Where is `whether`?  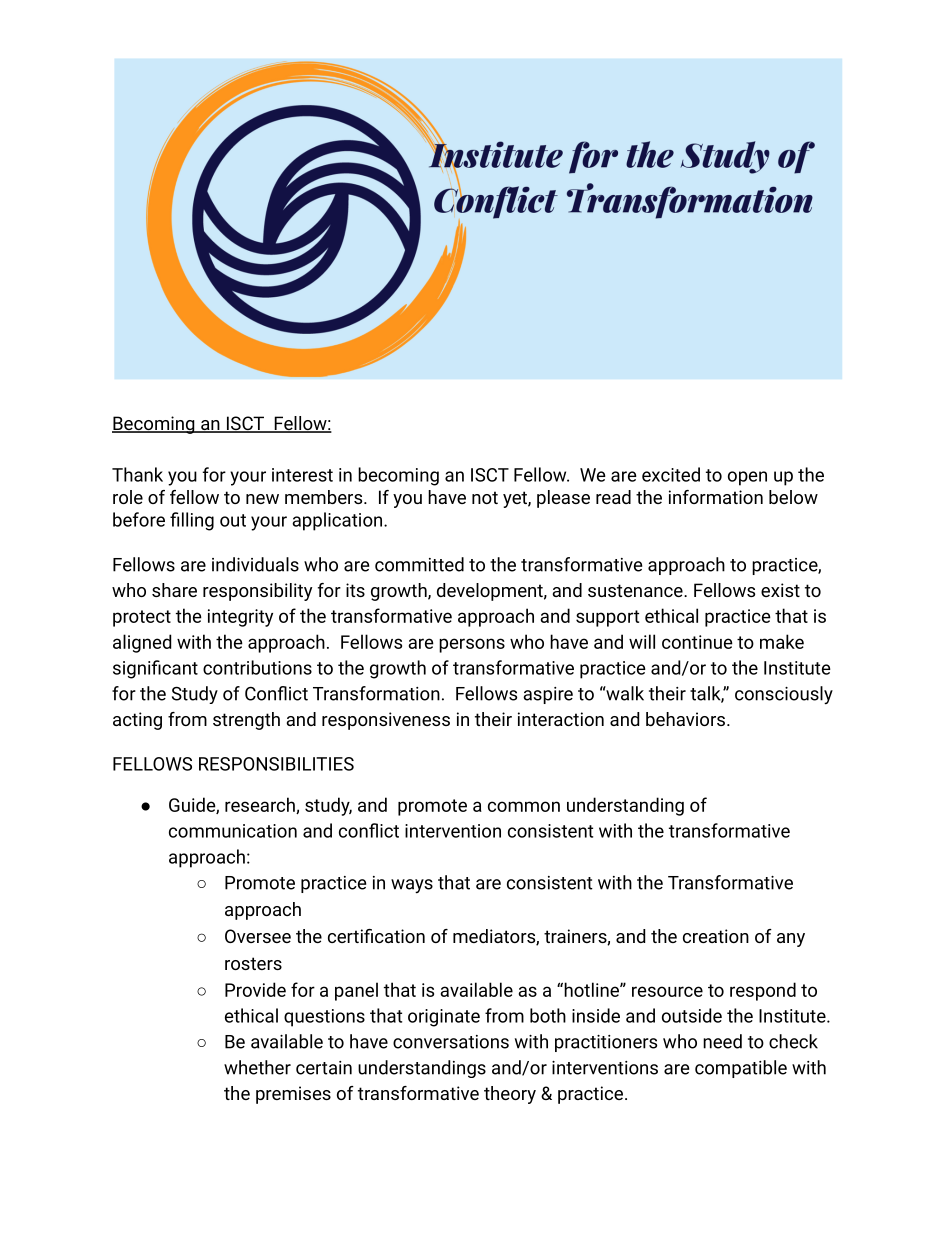
whether is located at coordinates (257, 1067).
